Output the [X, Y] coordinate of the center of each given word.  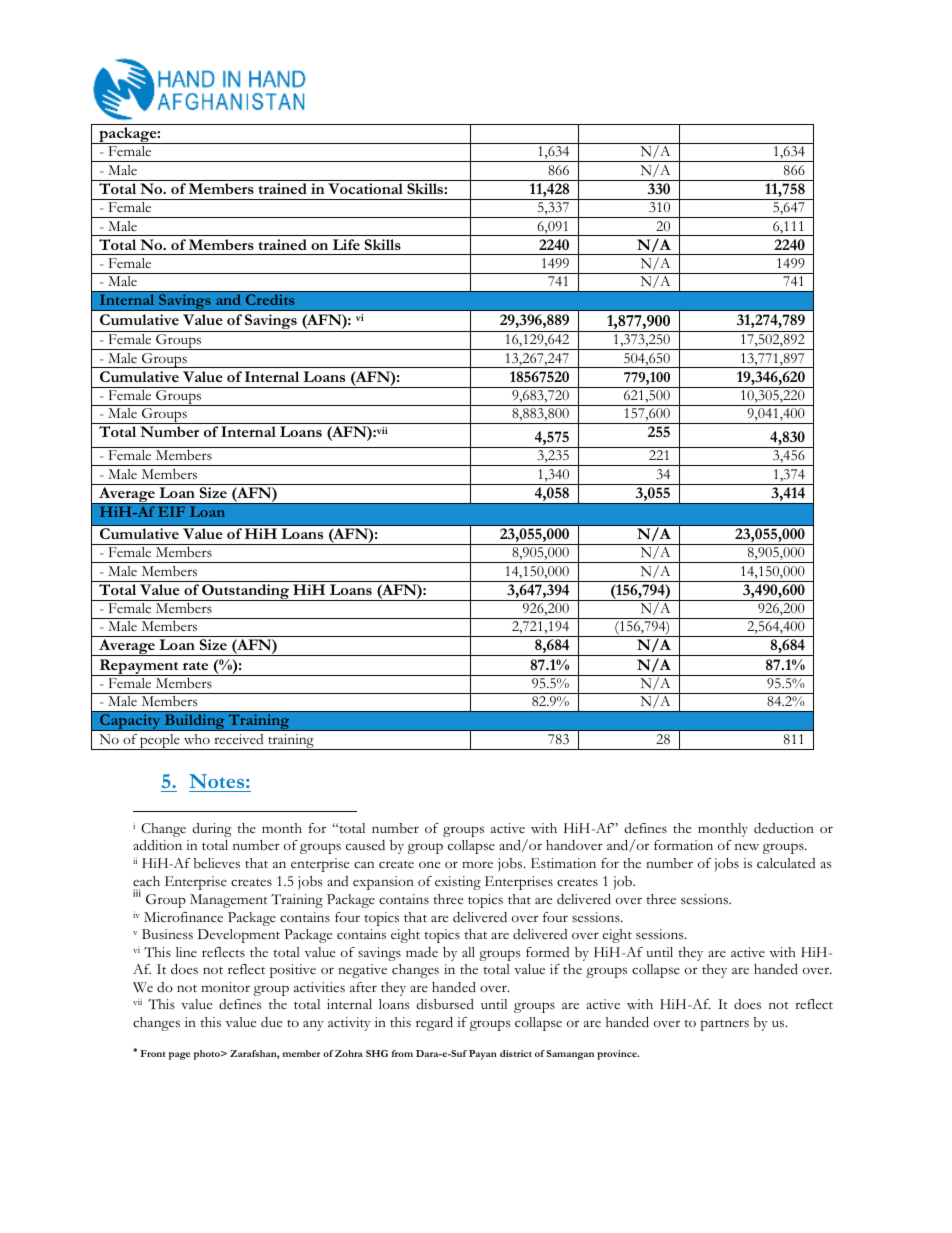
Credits [270, 299]
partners [725, 1025]
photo [208, 1055]
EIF [171, 511]
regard [434, 1024]
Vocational [365, 188]
